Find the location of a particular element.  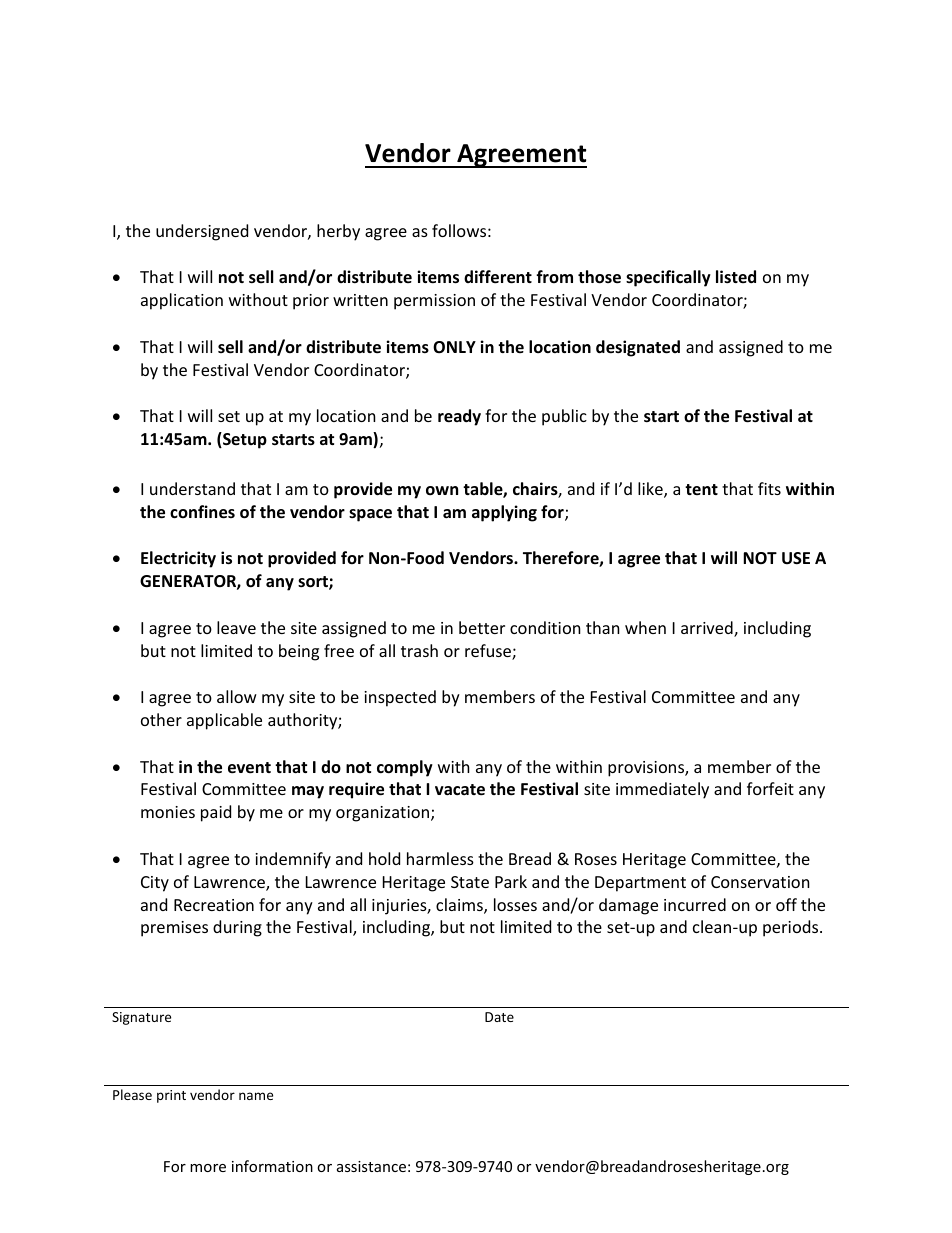

listed is located at coordinates (736, 276).
